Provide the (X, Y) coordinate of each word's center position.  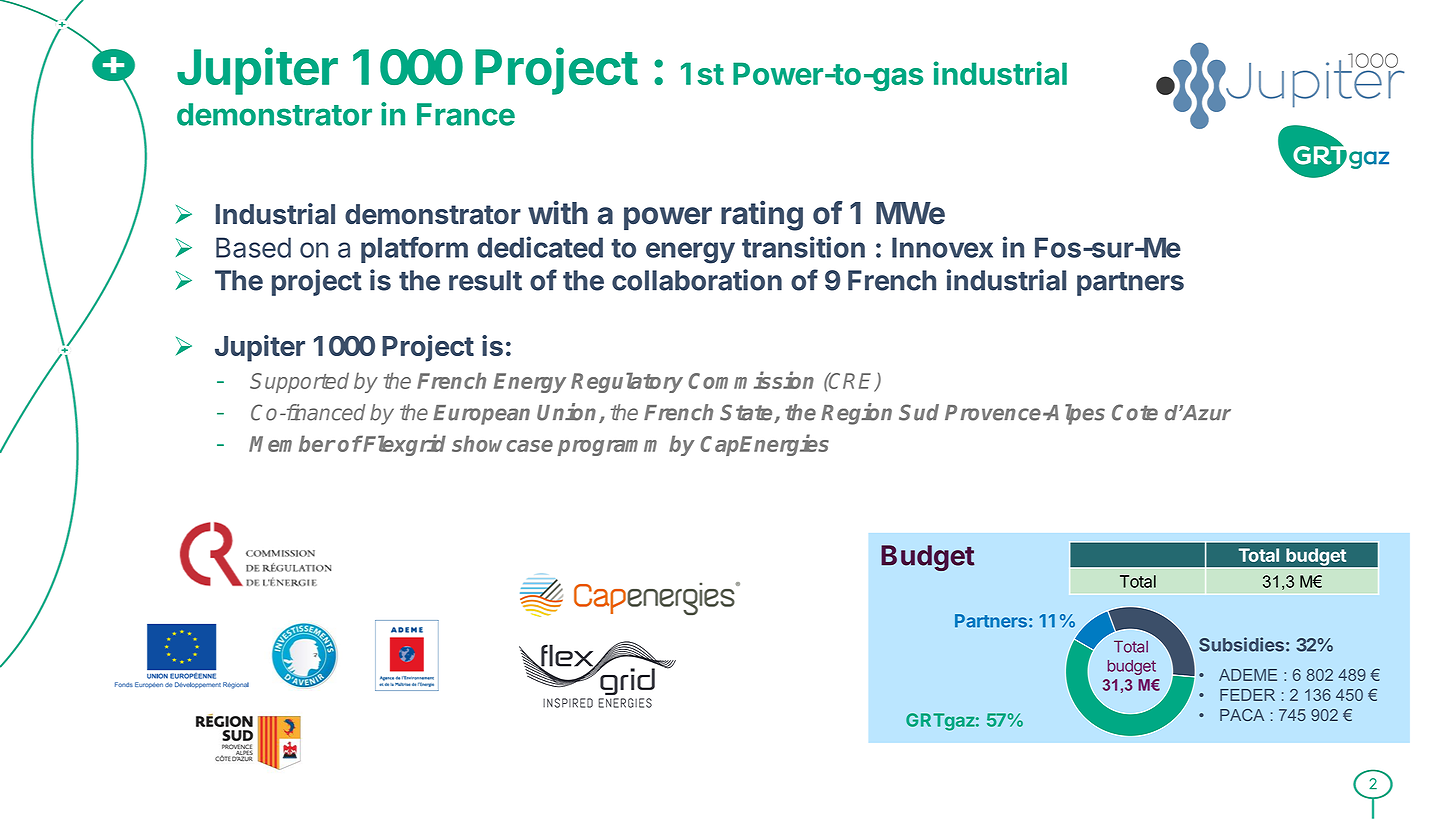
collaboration (697, 280)
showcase (502, 443)
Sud (919, 412)
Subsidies (1241, 644)
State (747, 413)
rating (762, 215)
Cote (1135, 412)
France (466, 114)
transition (803, 247)
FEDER (1247, 695)
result (485, 280)
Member (292, 443)
